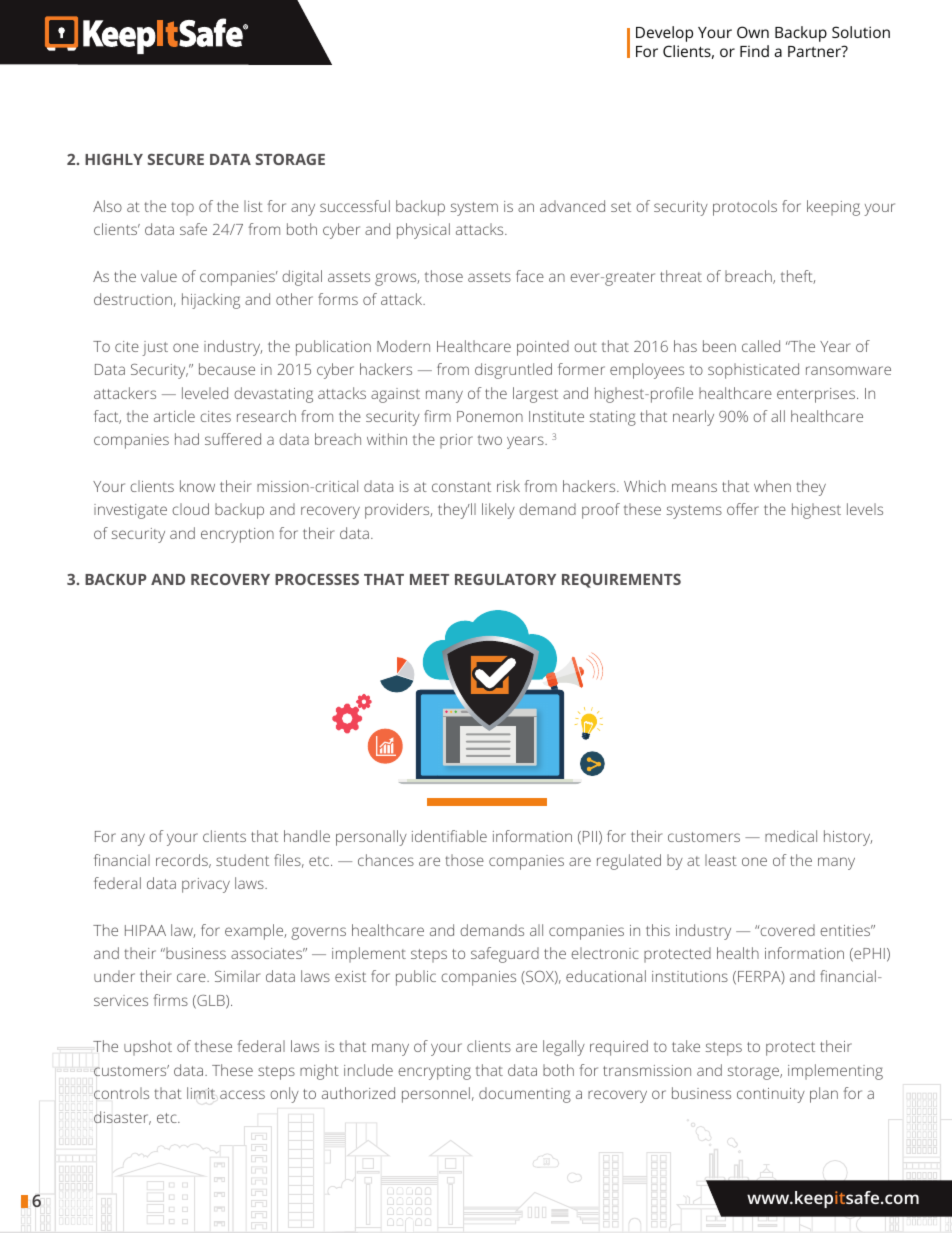  What do you see at coordinates (175, 159) in the screenshot?
I see `SECURE` at bounding box center [175, 159].
